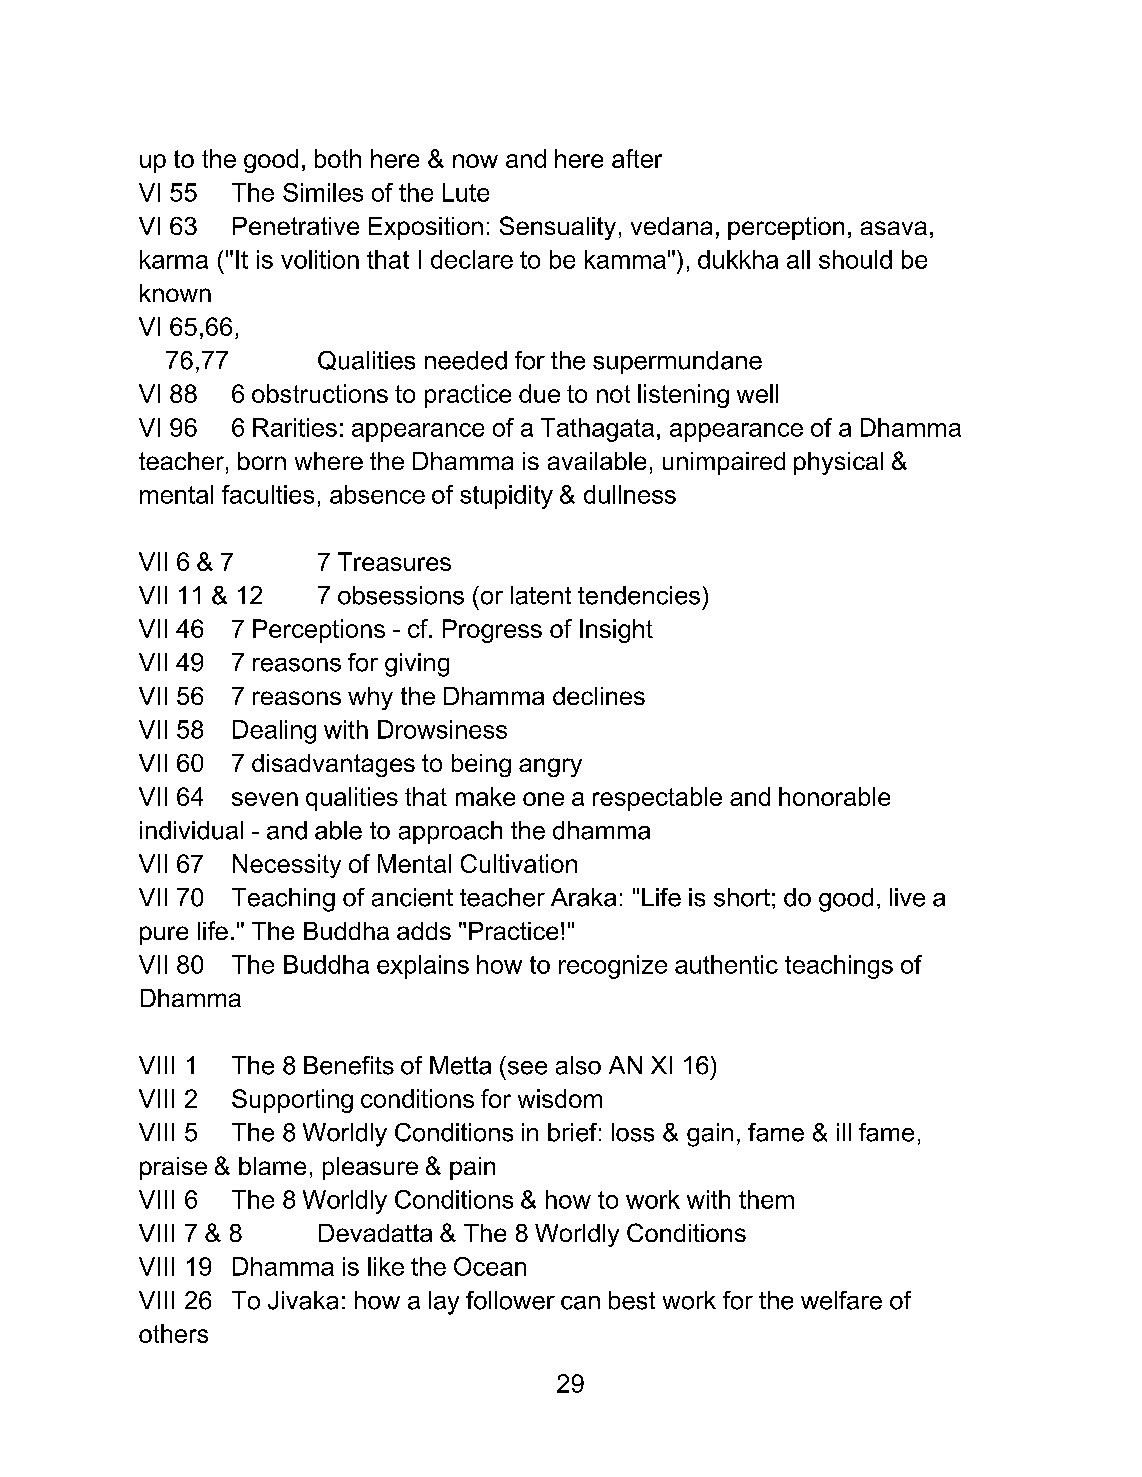 The width and height of the screenshot is (1142, 1477). I want to click on faculties, so click(268, 494).
